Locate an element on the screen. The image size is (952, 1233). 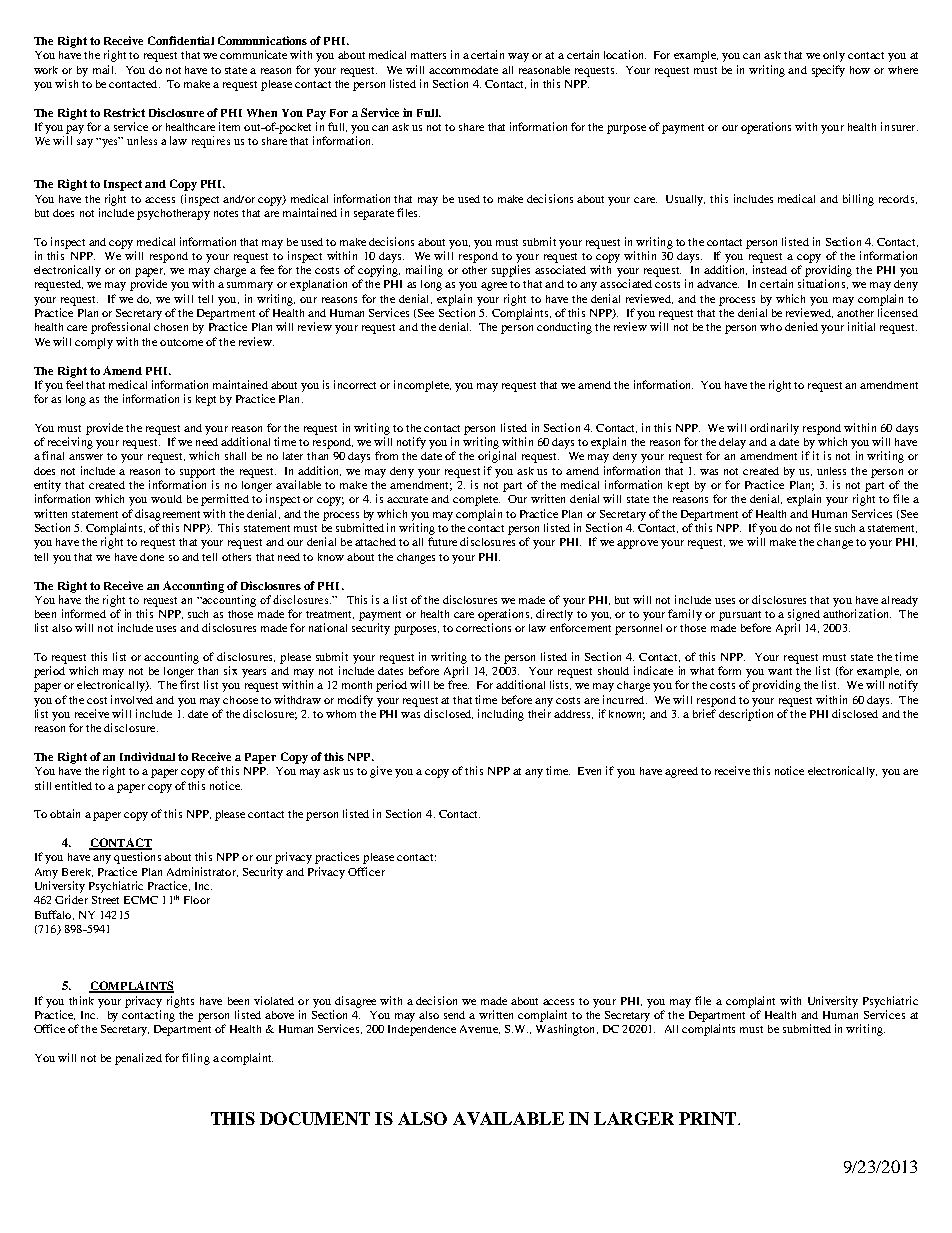
signed is located at coordinates (804, 615).
